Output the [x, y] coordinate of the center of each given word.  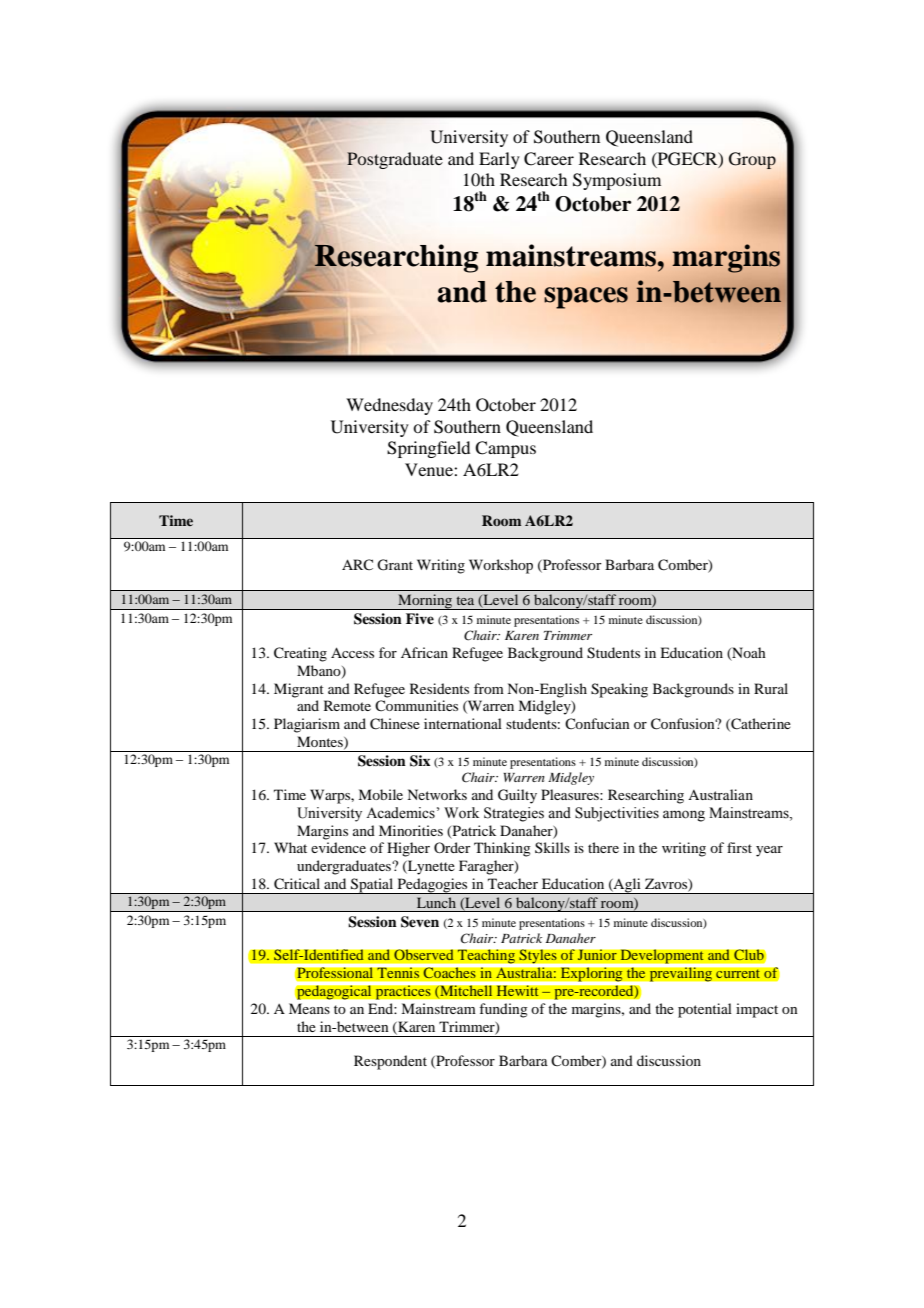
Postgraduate [395, 160]
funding [503, 1010]
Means [309, 1008]
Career [549, 159]
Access [352, 652]
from [489, 688]
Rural [771, 688]
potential [705, 1010]
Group [752, 160]
